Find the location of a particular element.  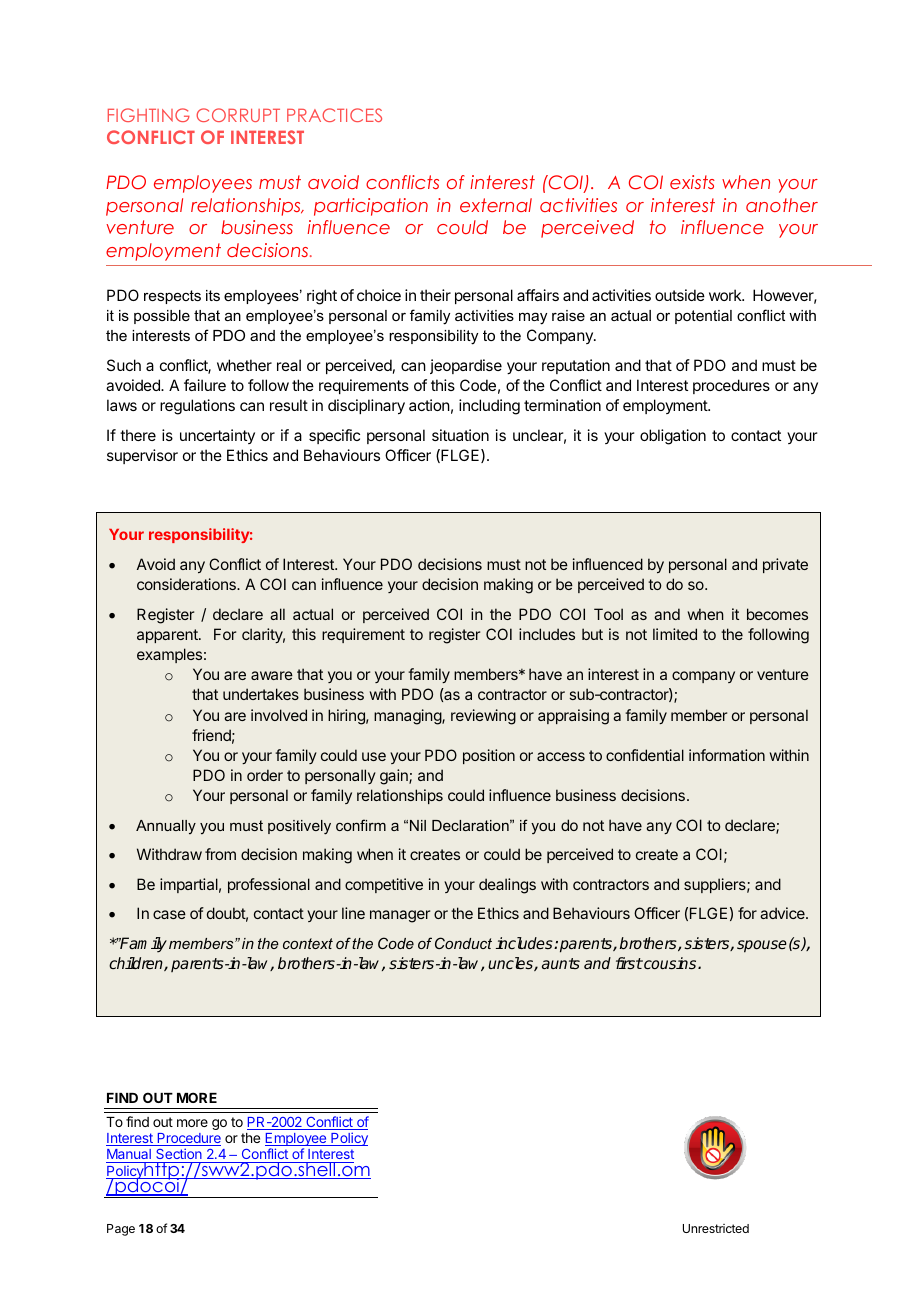

external is located at coordinates (496, 205).
